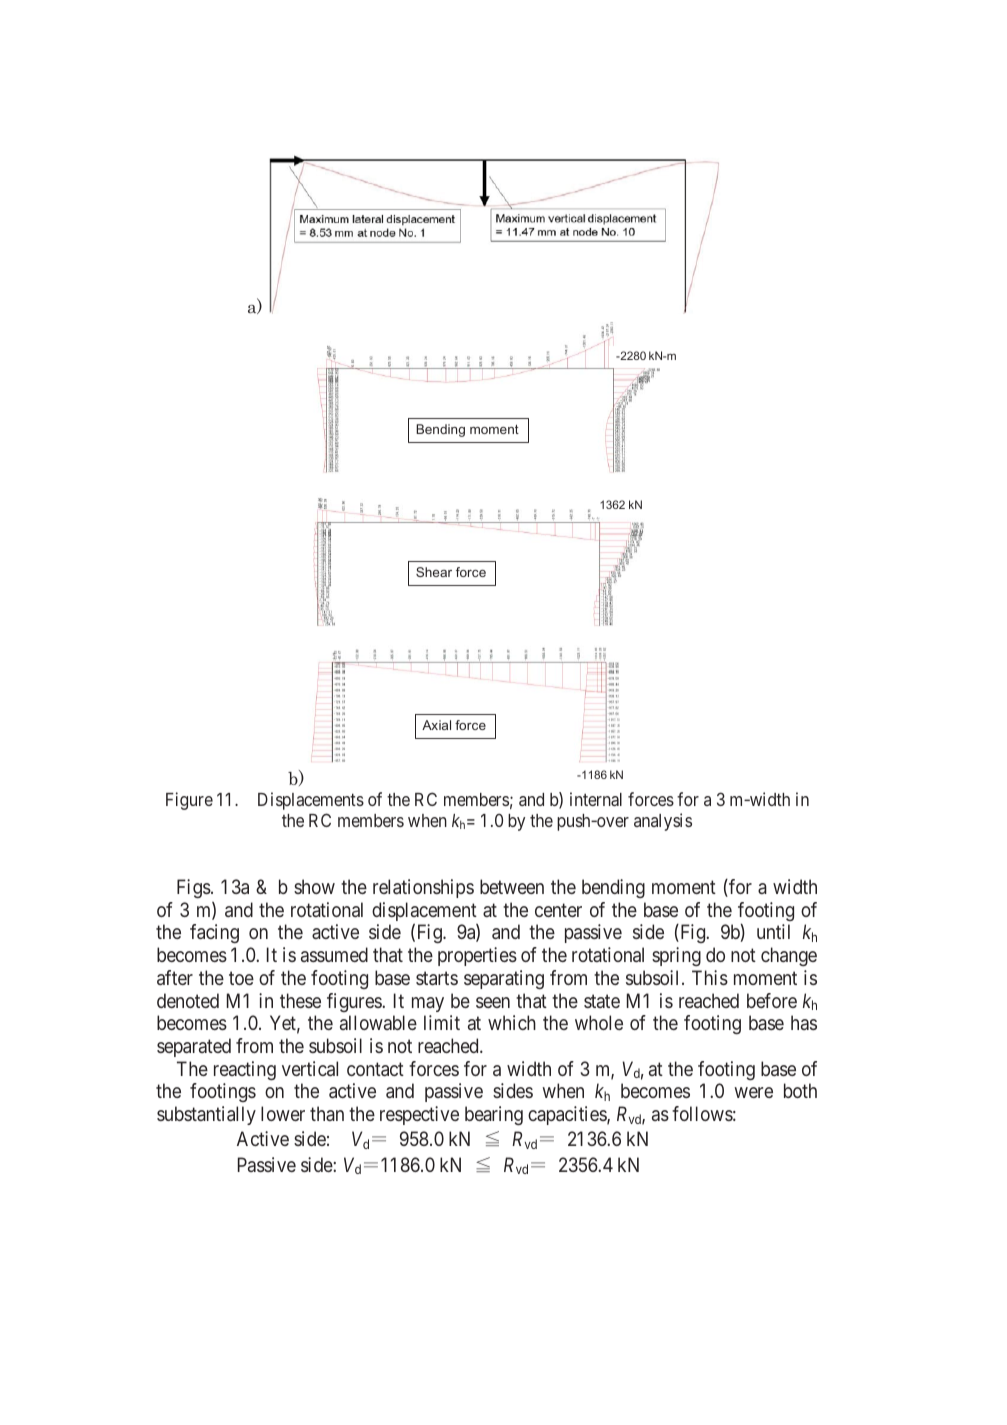 This screenshot has width=1007, height=1425. What do you see at coordinates (477, 956) in the screenshot?
I see `properties` at bounding box center [477, 956].
